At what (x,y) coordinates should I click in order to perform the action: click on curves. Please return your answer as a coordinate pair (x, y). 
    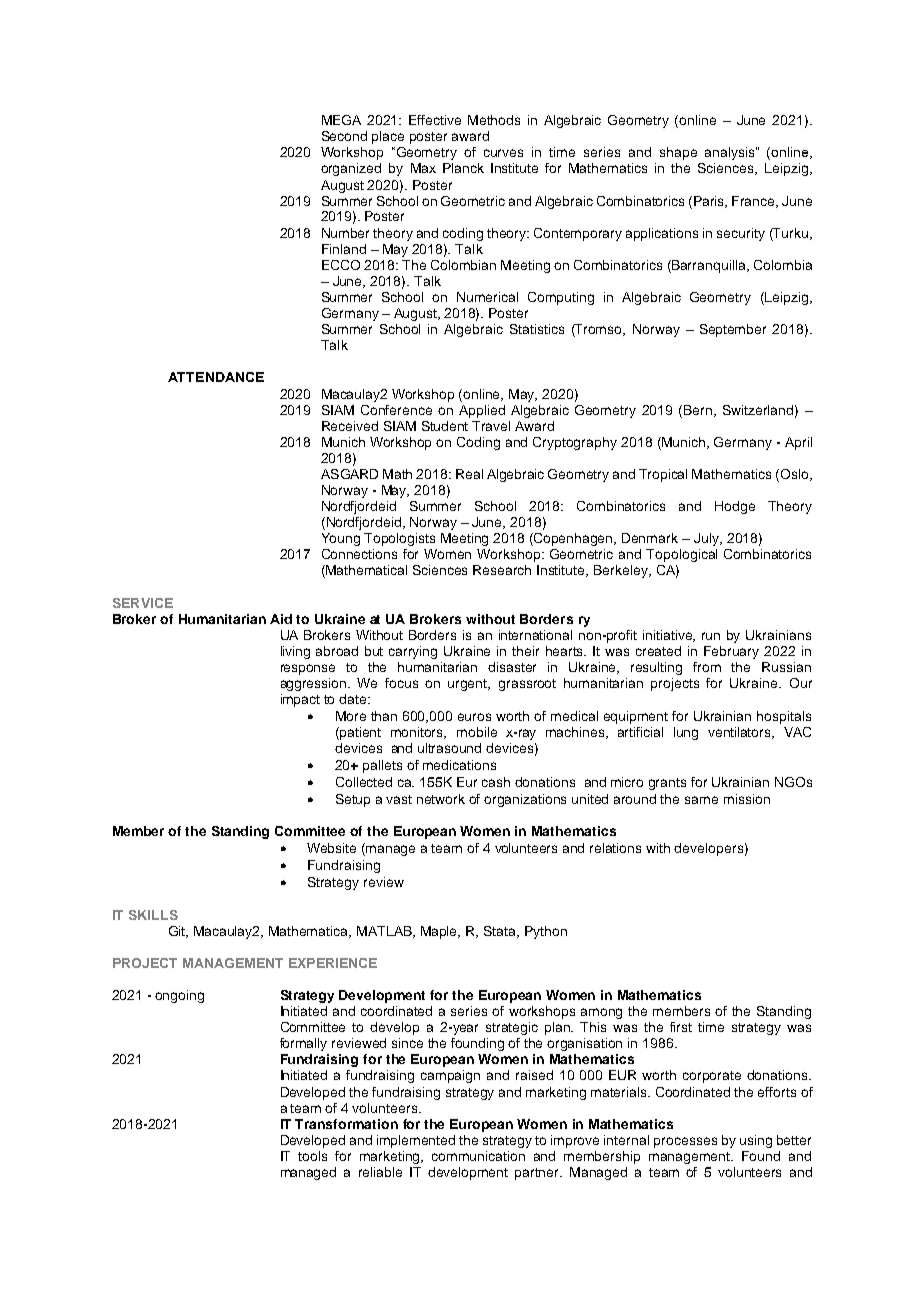
    Looking at the image, I should click on (503, 153).
